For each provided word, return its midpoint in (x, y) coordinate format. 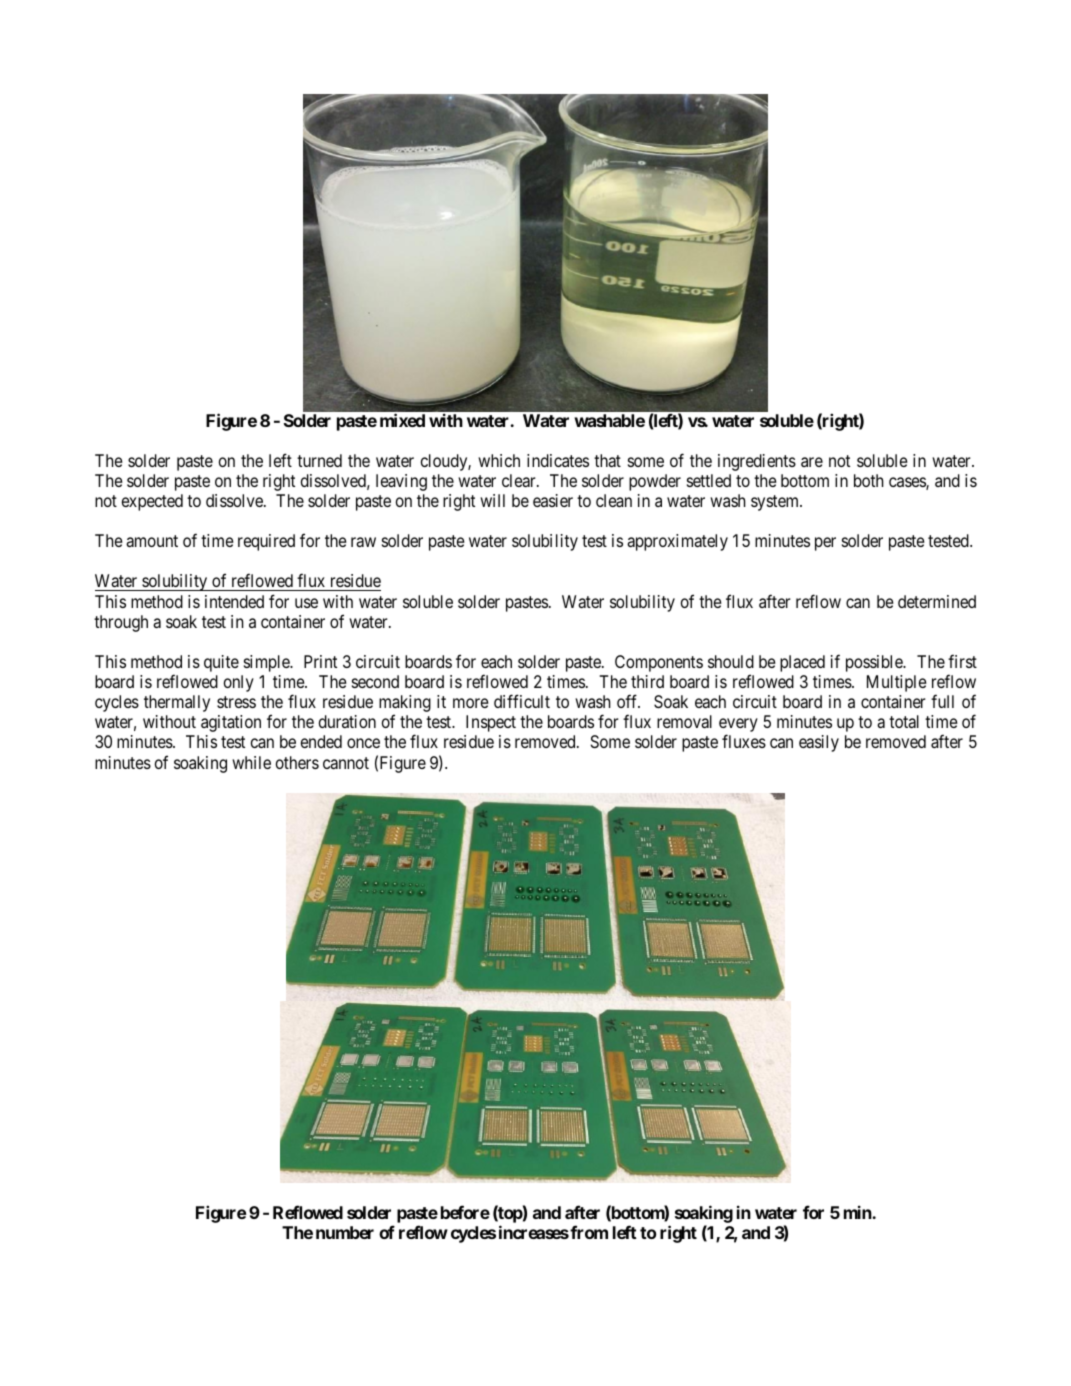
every (738, 726)
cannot (346, 763)
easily (819, 743)
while (251, 762)
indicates (558, 460)
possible (875, 663)
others (297, 762)
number (345, 1232)
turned (319, 460)
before (465, 1212)
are (812, 462)
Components (659, 663)
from (588, 1232)
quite (221, 663)
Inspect (491, 723)
